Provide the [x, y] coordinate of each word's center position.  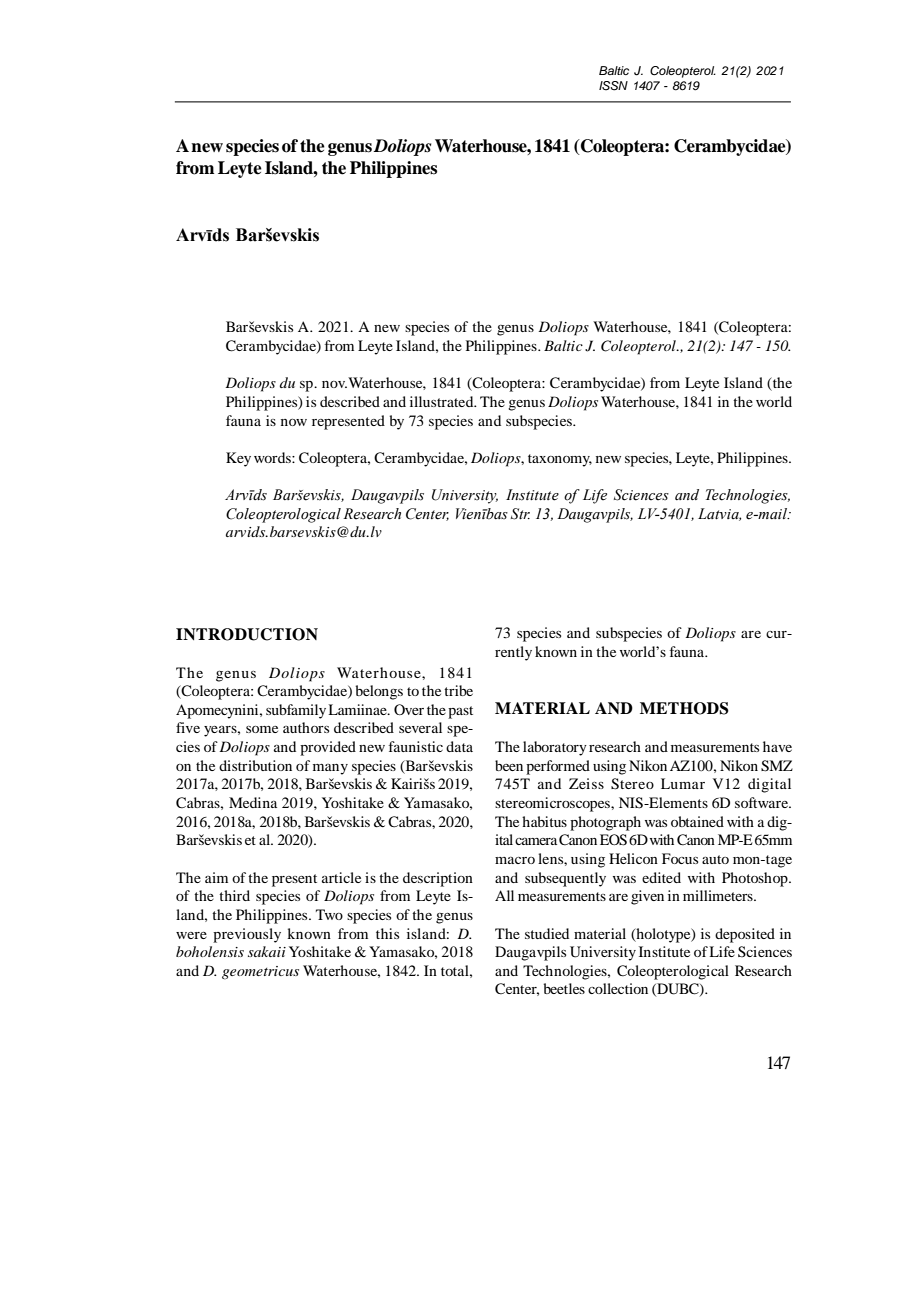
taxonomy [560, 460]
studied [547, 933]
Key [238, 459]
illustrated [443, 401]
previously [247, 935]
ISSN [613, 86]
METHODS [684, 708]
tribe [458, 690]
